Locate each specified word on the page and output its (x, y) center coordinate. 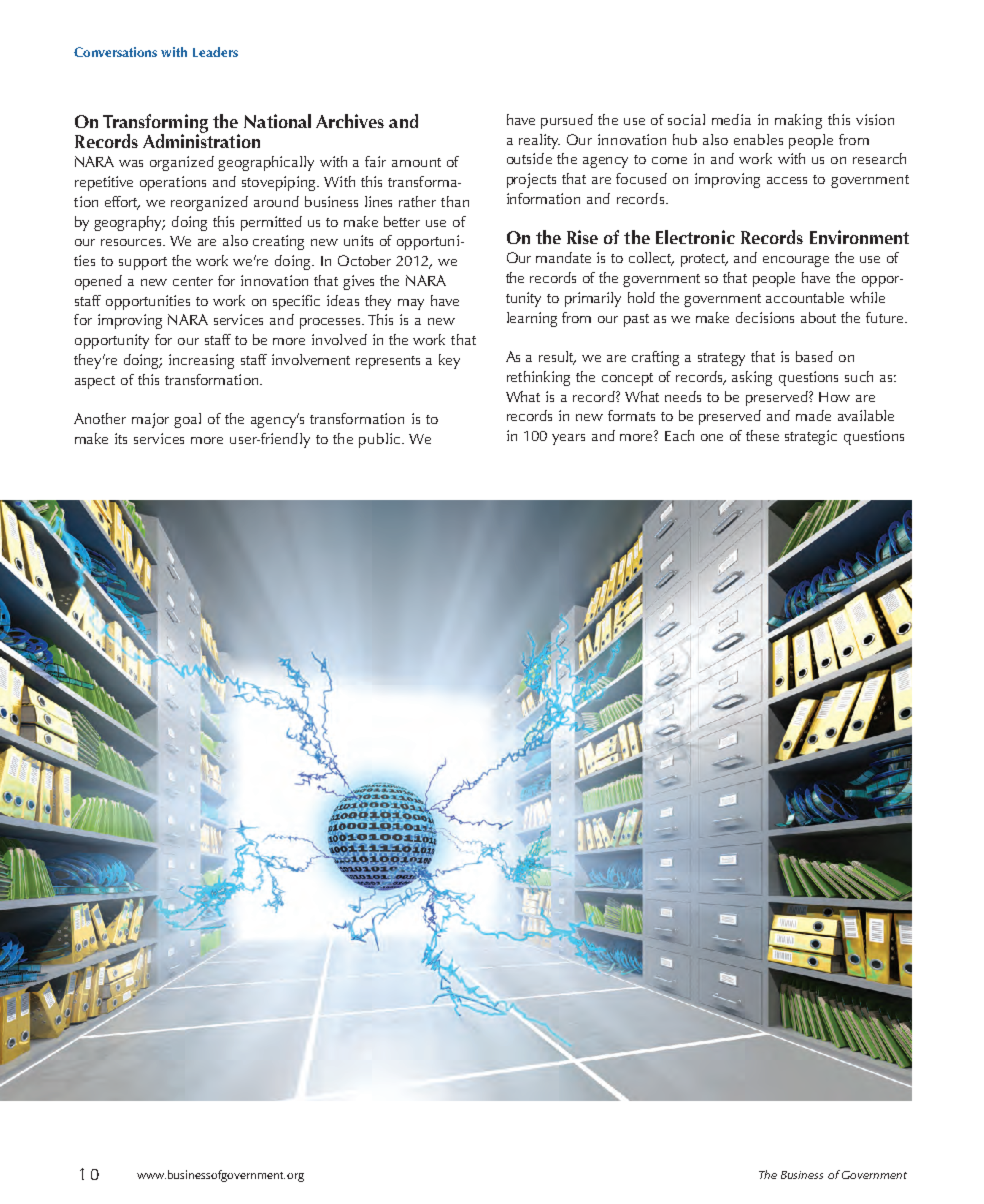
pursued (567, 121)
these (762, 435)
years (568, 439)
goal (187, 420)
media (731, 119)
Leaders (215, 52)
